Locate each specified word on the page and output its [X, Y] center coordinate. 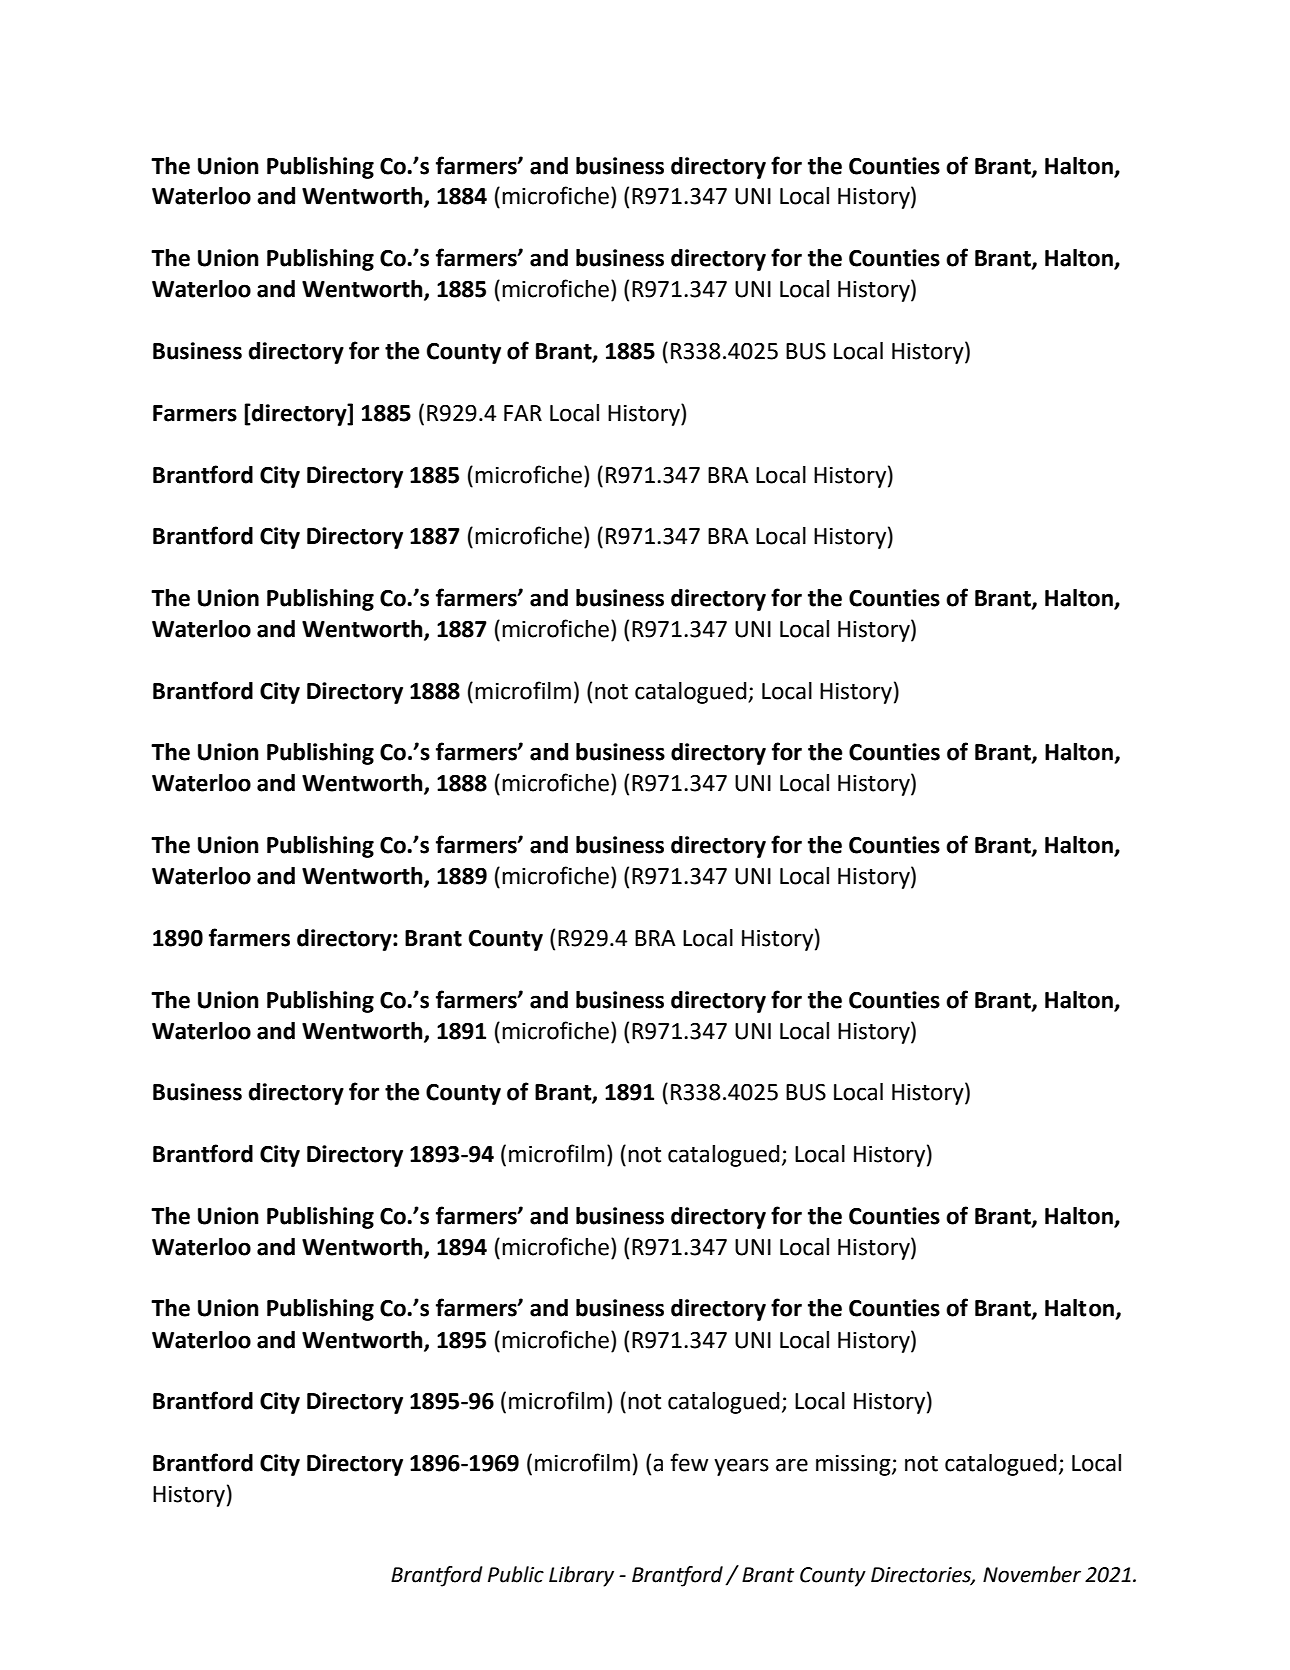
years [741, 1467]
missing [854, 1465]
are [792, 1465]
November [1032, 1574]
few [689, 1462]
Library [581, 1576]
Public [516, 1574]
